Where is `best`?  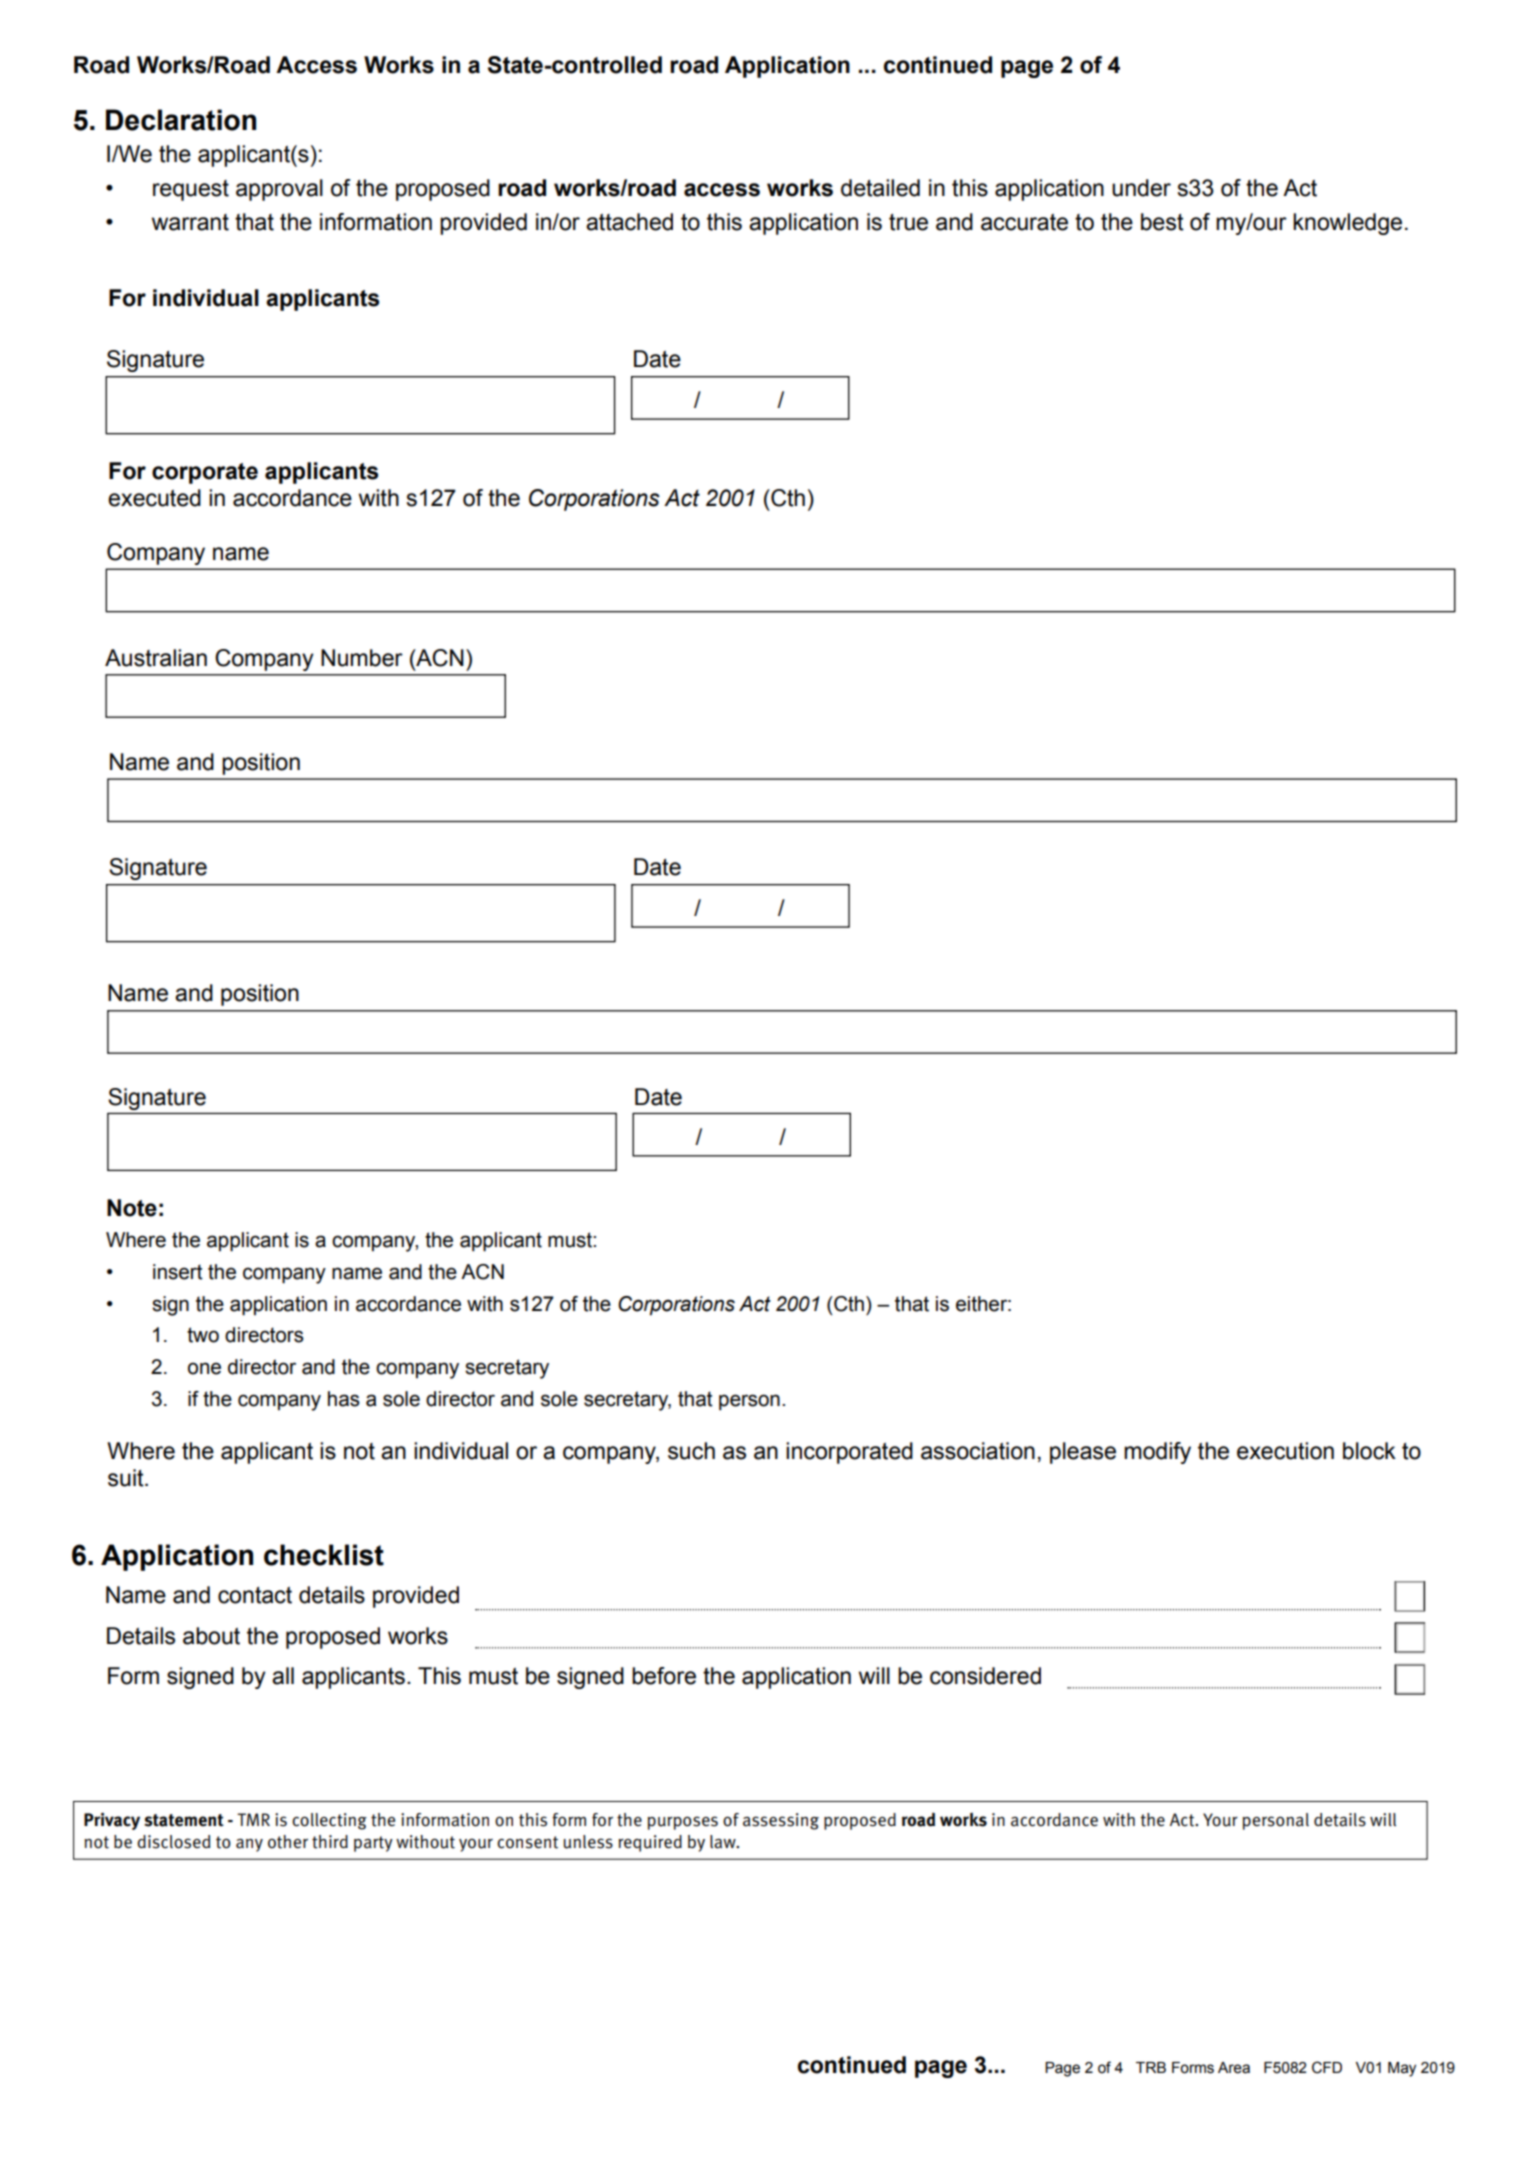 best is located at coordinates (1162, 222).
